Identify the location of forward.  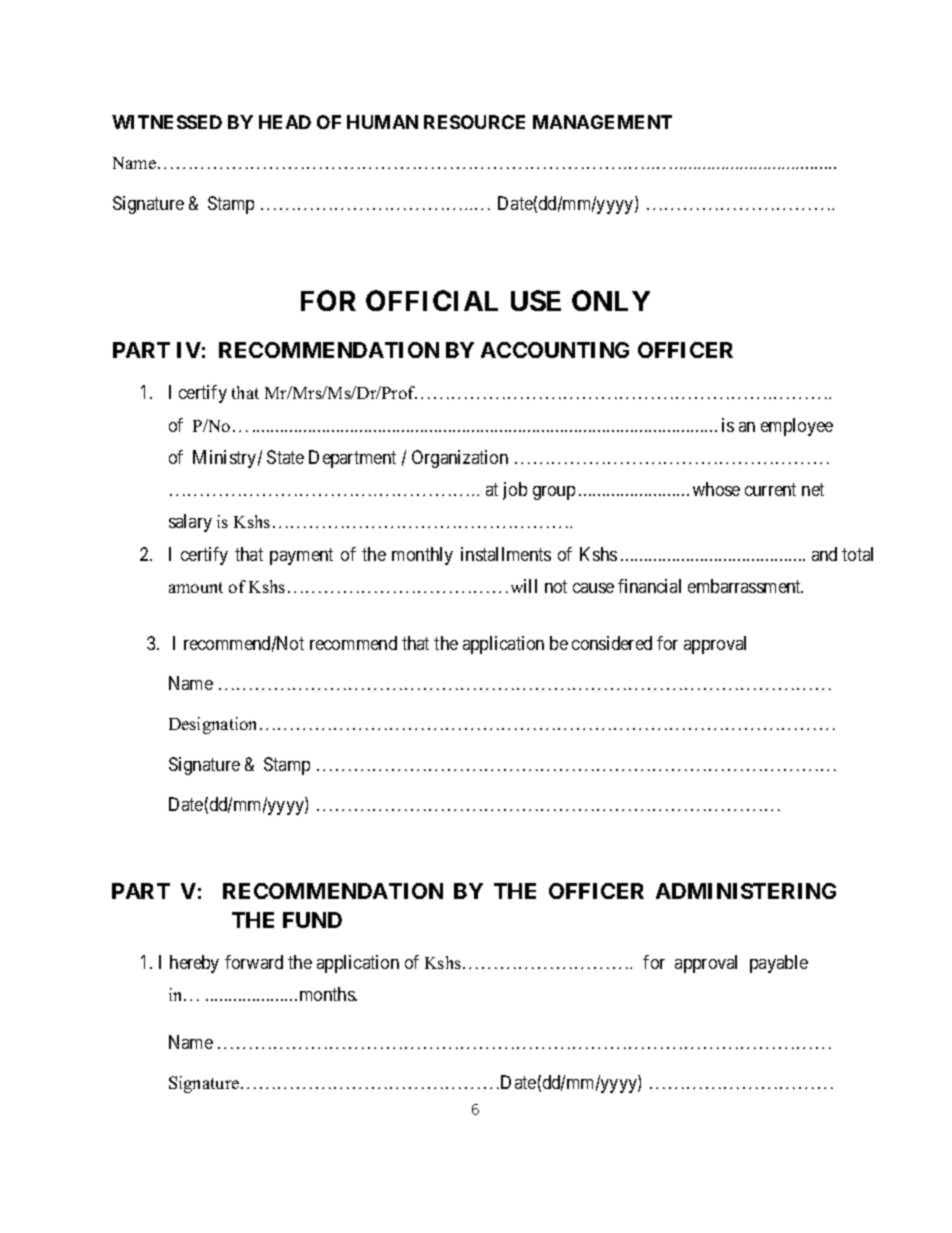
(254, 962).
